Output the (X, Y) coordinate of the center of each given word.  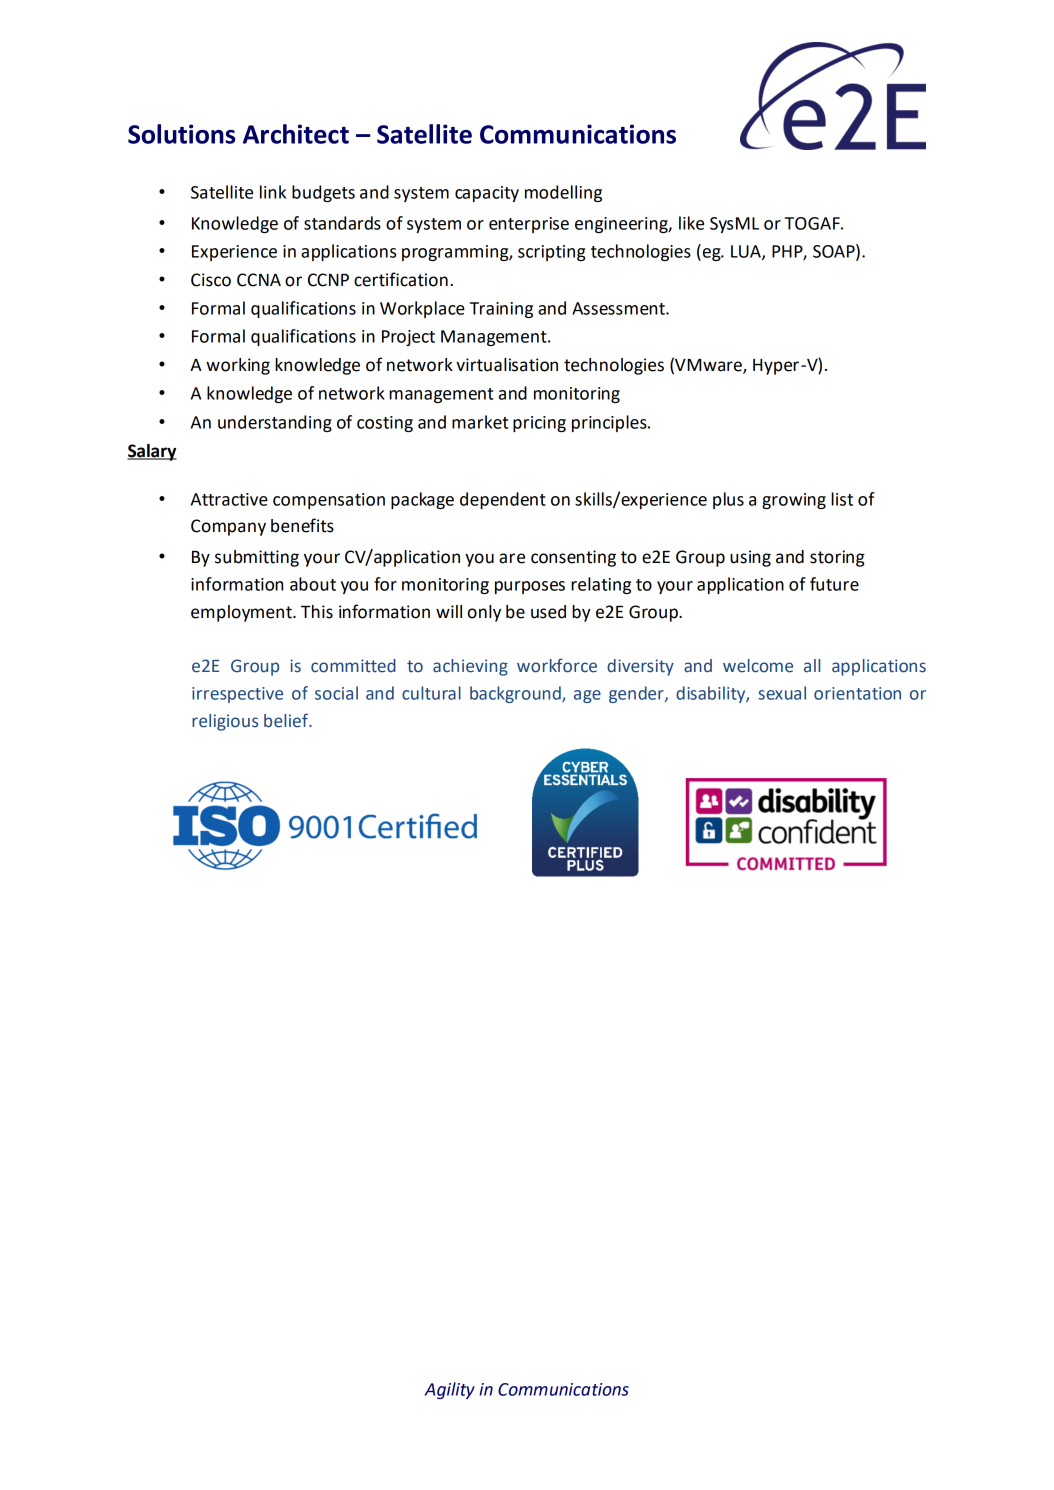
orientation (857, 693)
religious (225, 722)
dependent (503, 500)
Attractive (229, 499)
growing (794, 501)
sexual (782, 693)
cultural (431, 693)
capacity (487, 194)
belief (287, 720)
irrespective (237, 695)
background (516, 694)
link (273, 192)
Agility (450, 1390)
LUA (747, 252)
